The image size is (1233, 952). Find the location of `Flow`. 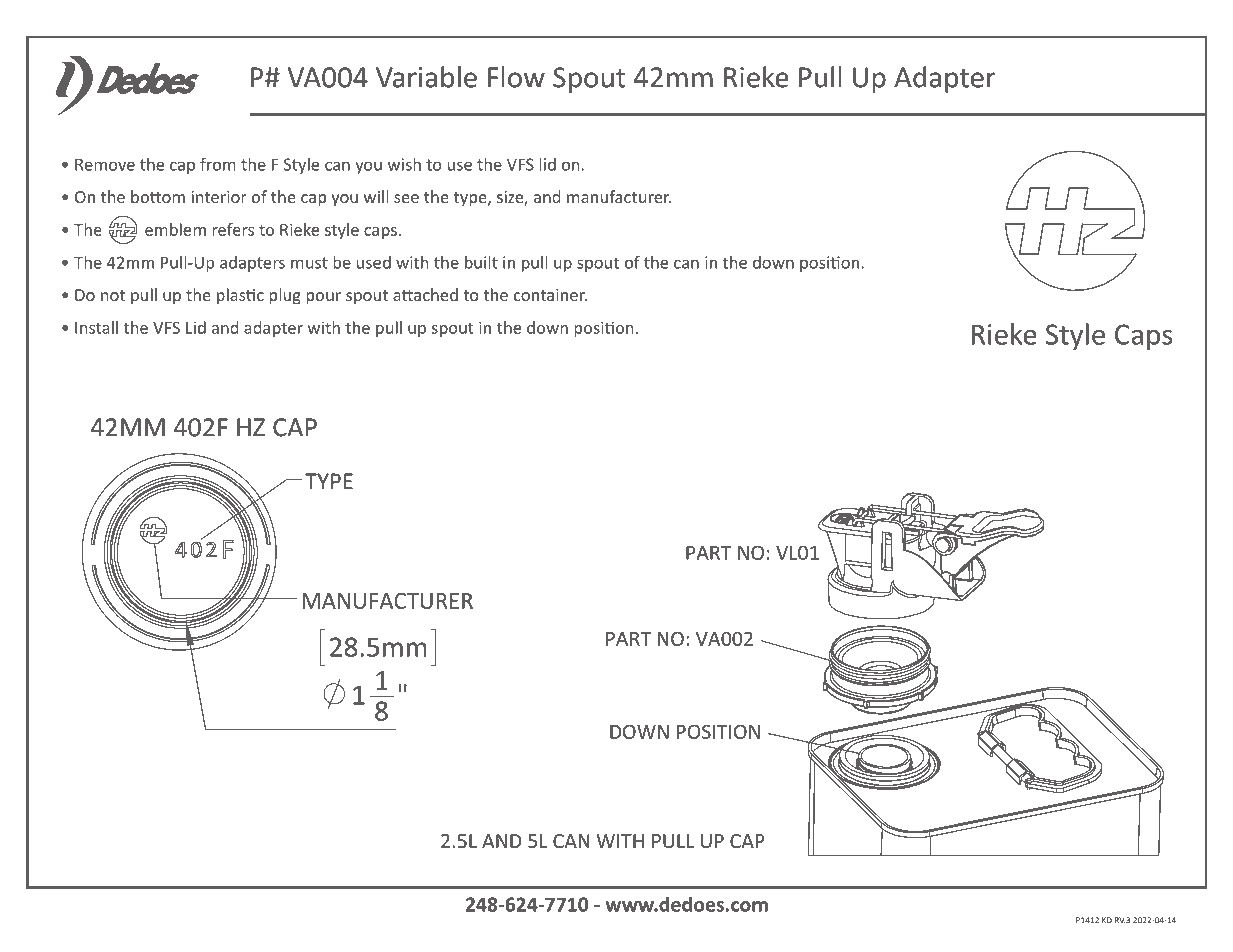

Flow is located at coordinates (516, 77).
